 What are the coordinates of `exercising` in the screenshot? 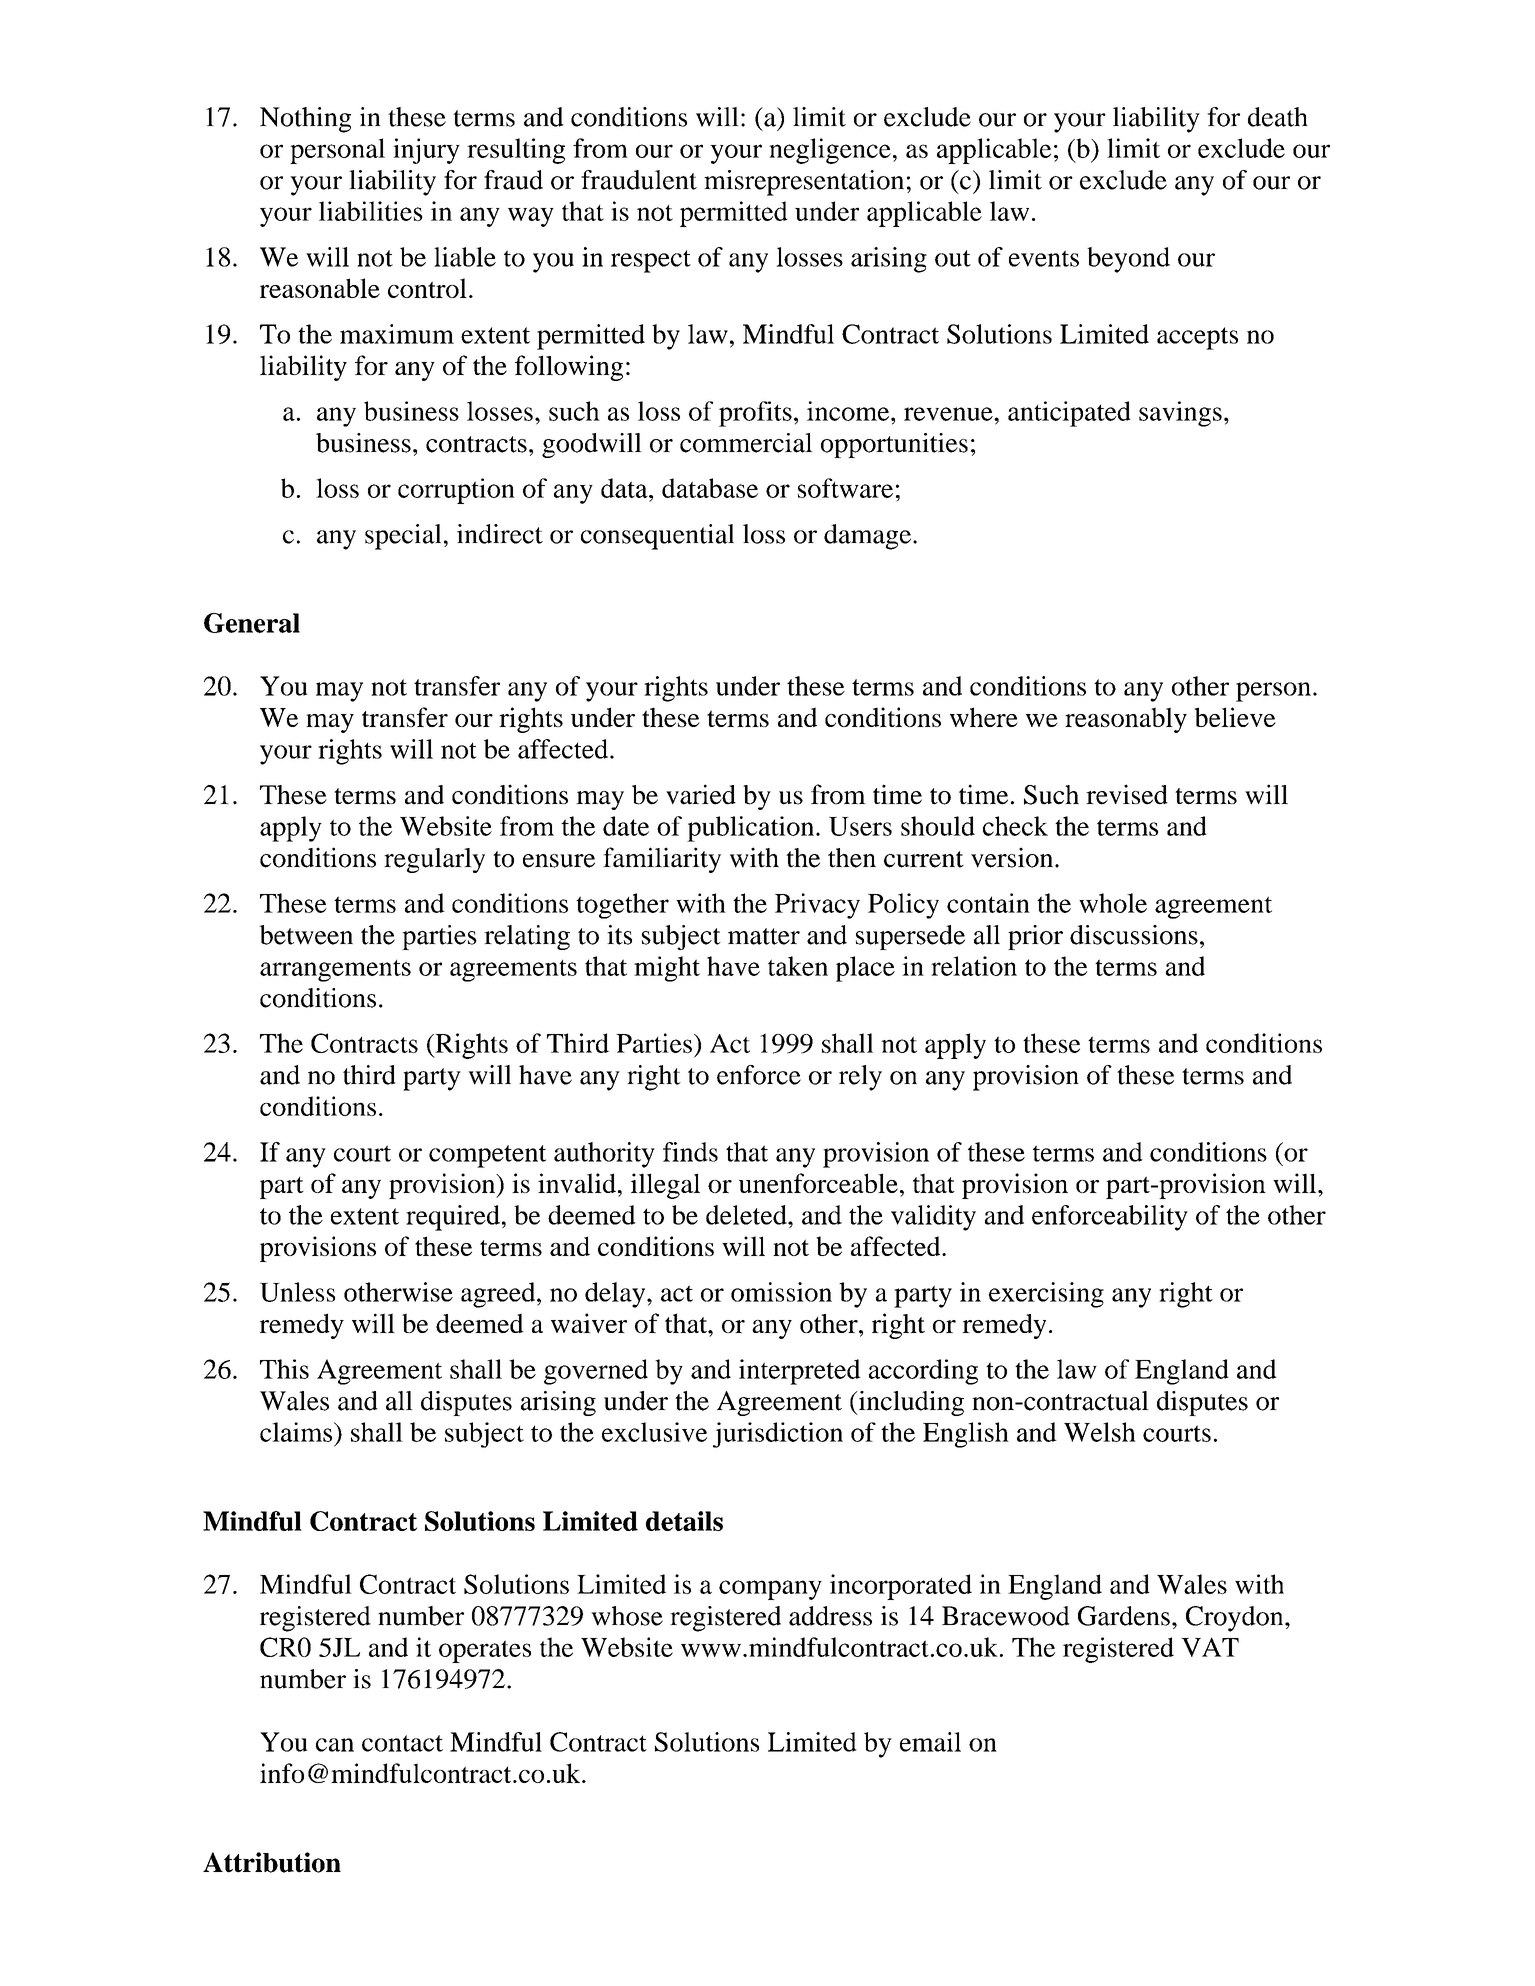 It's located at (1046, 1295).
